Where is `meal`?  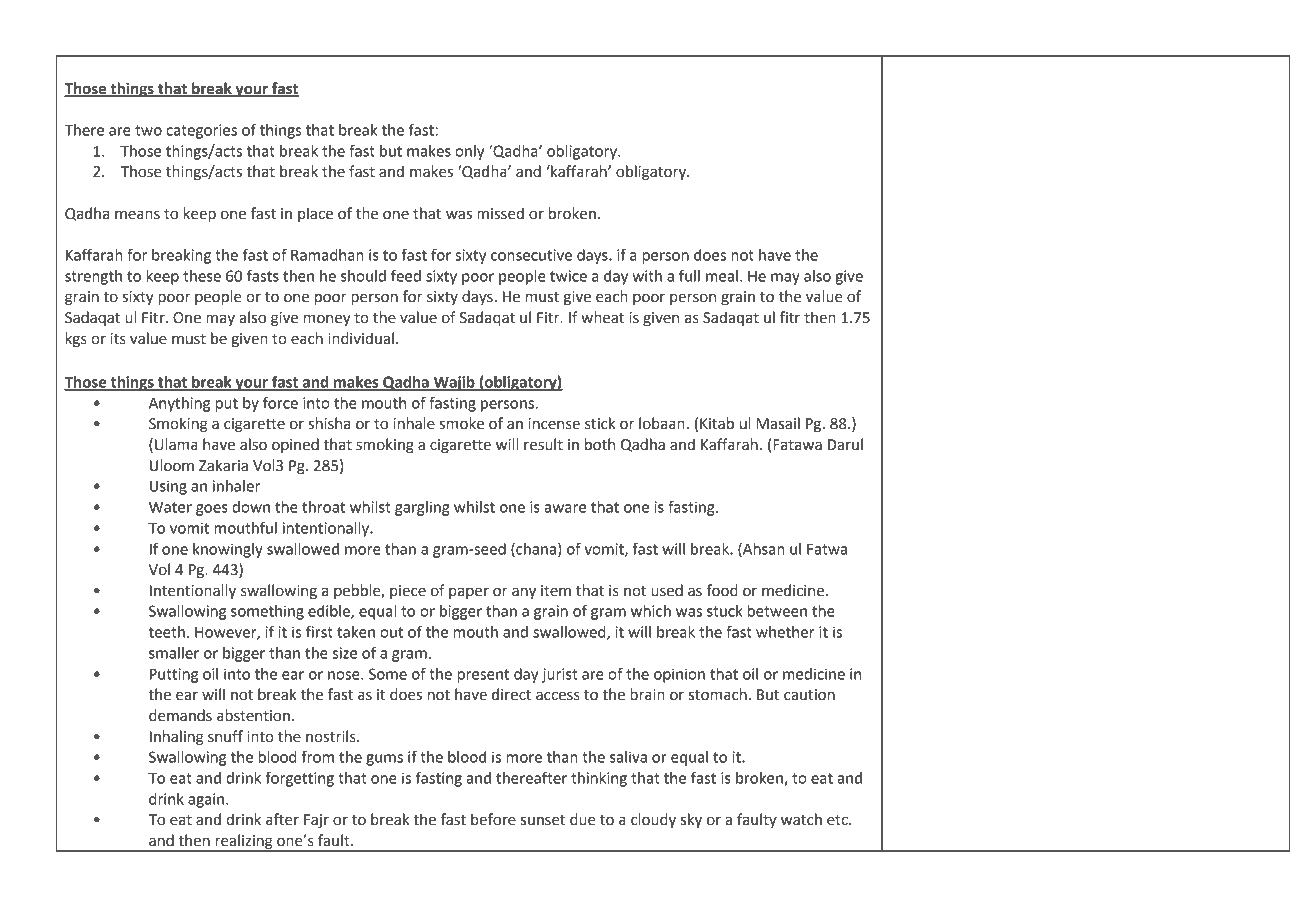 meal is located at coordinates (722, 276).
